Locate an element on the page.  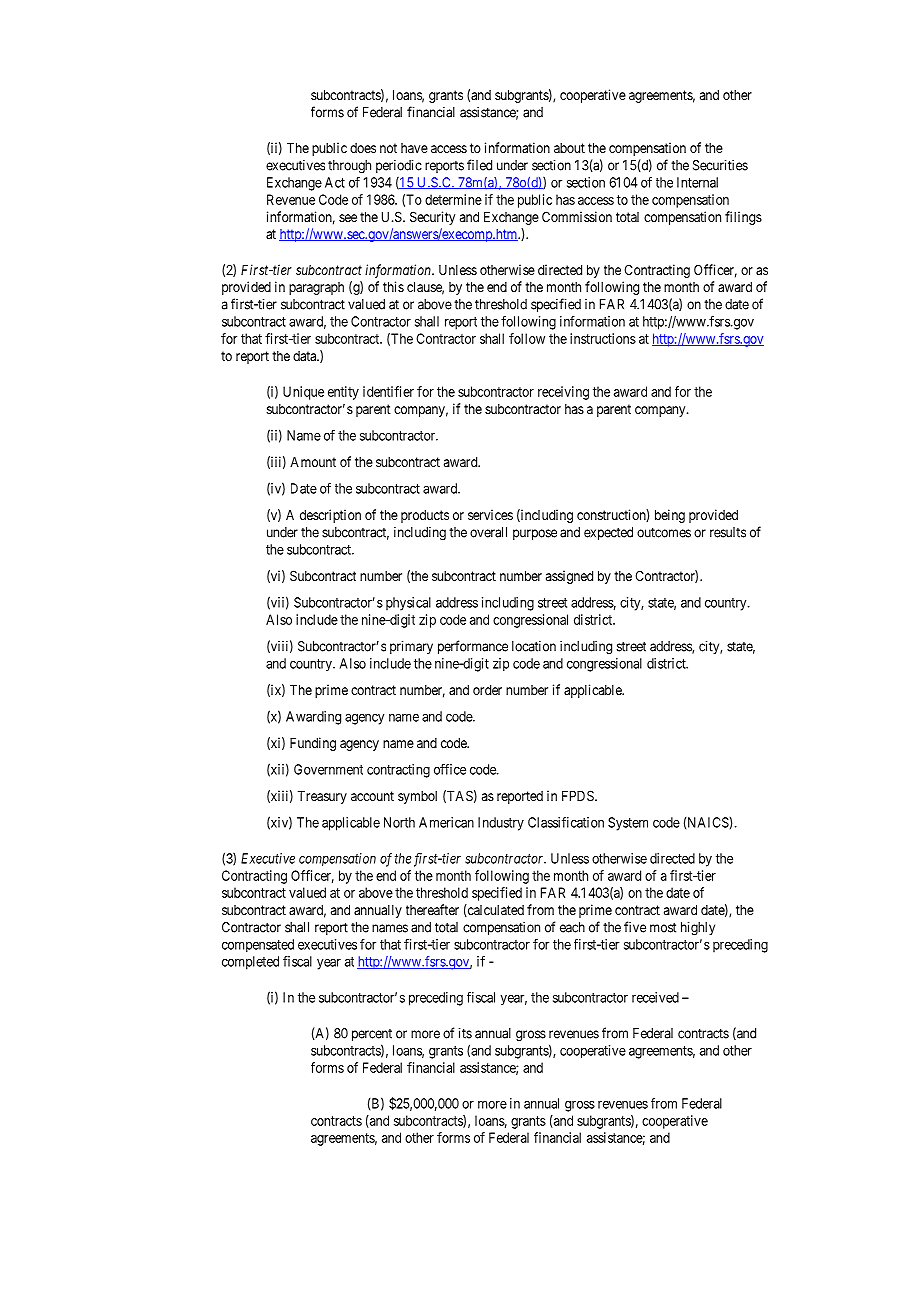
received is located at coordinates (655, 997).
